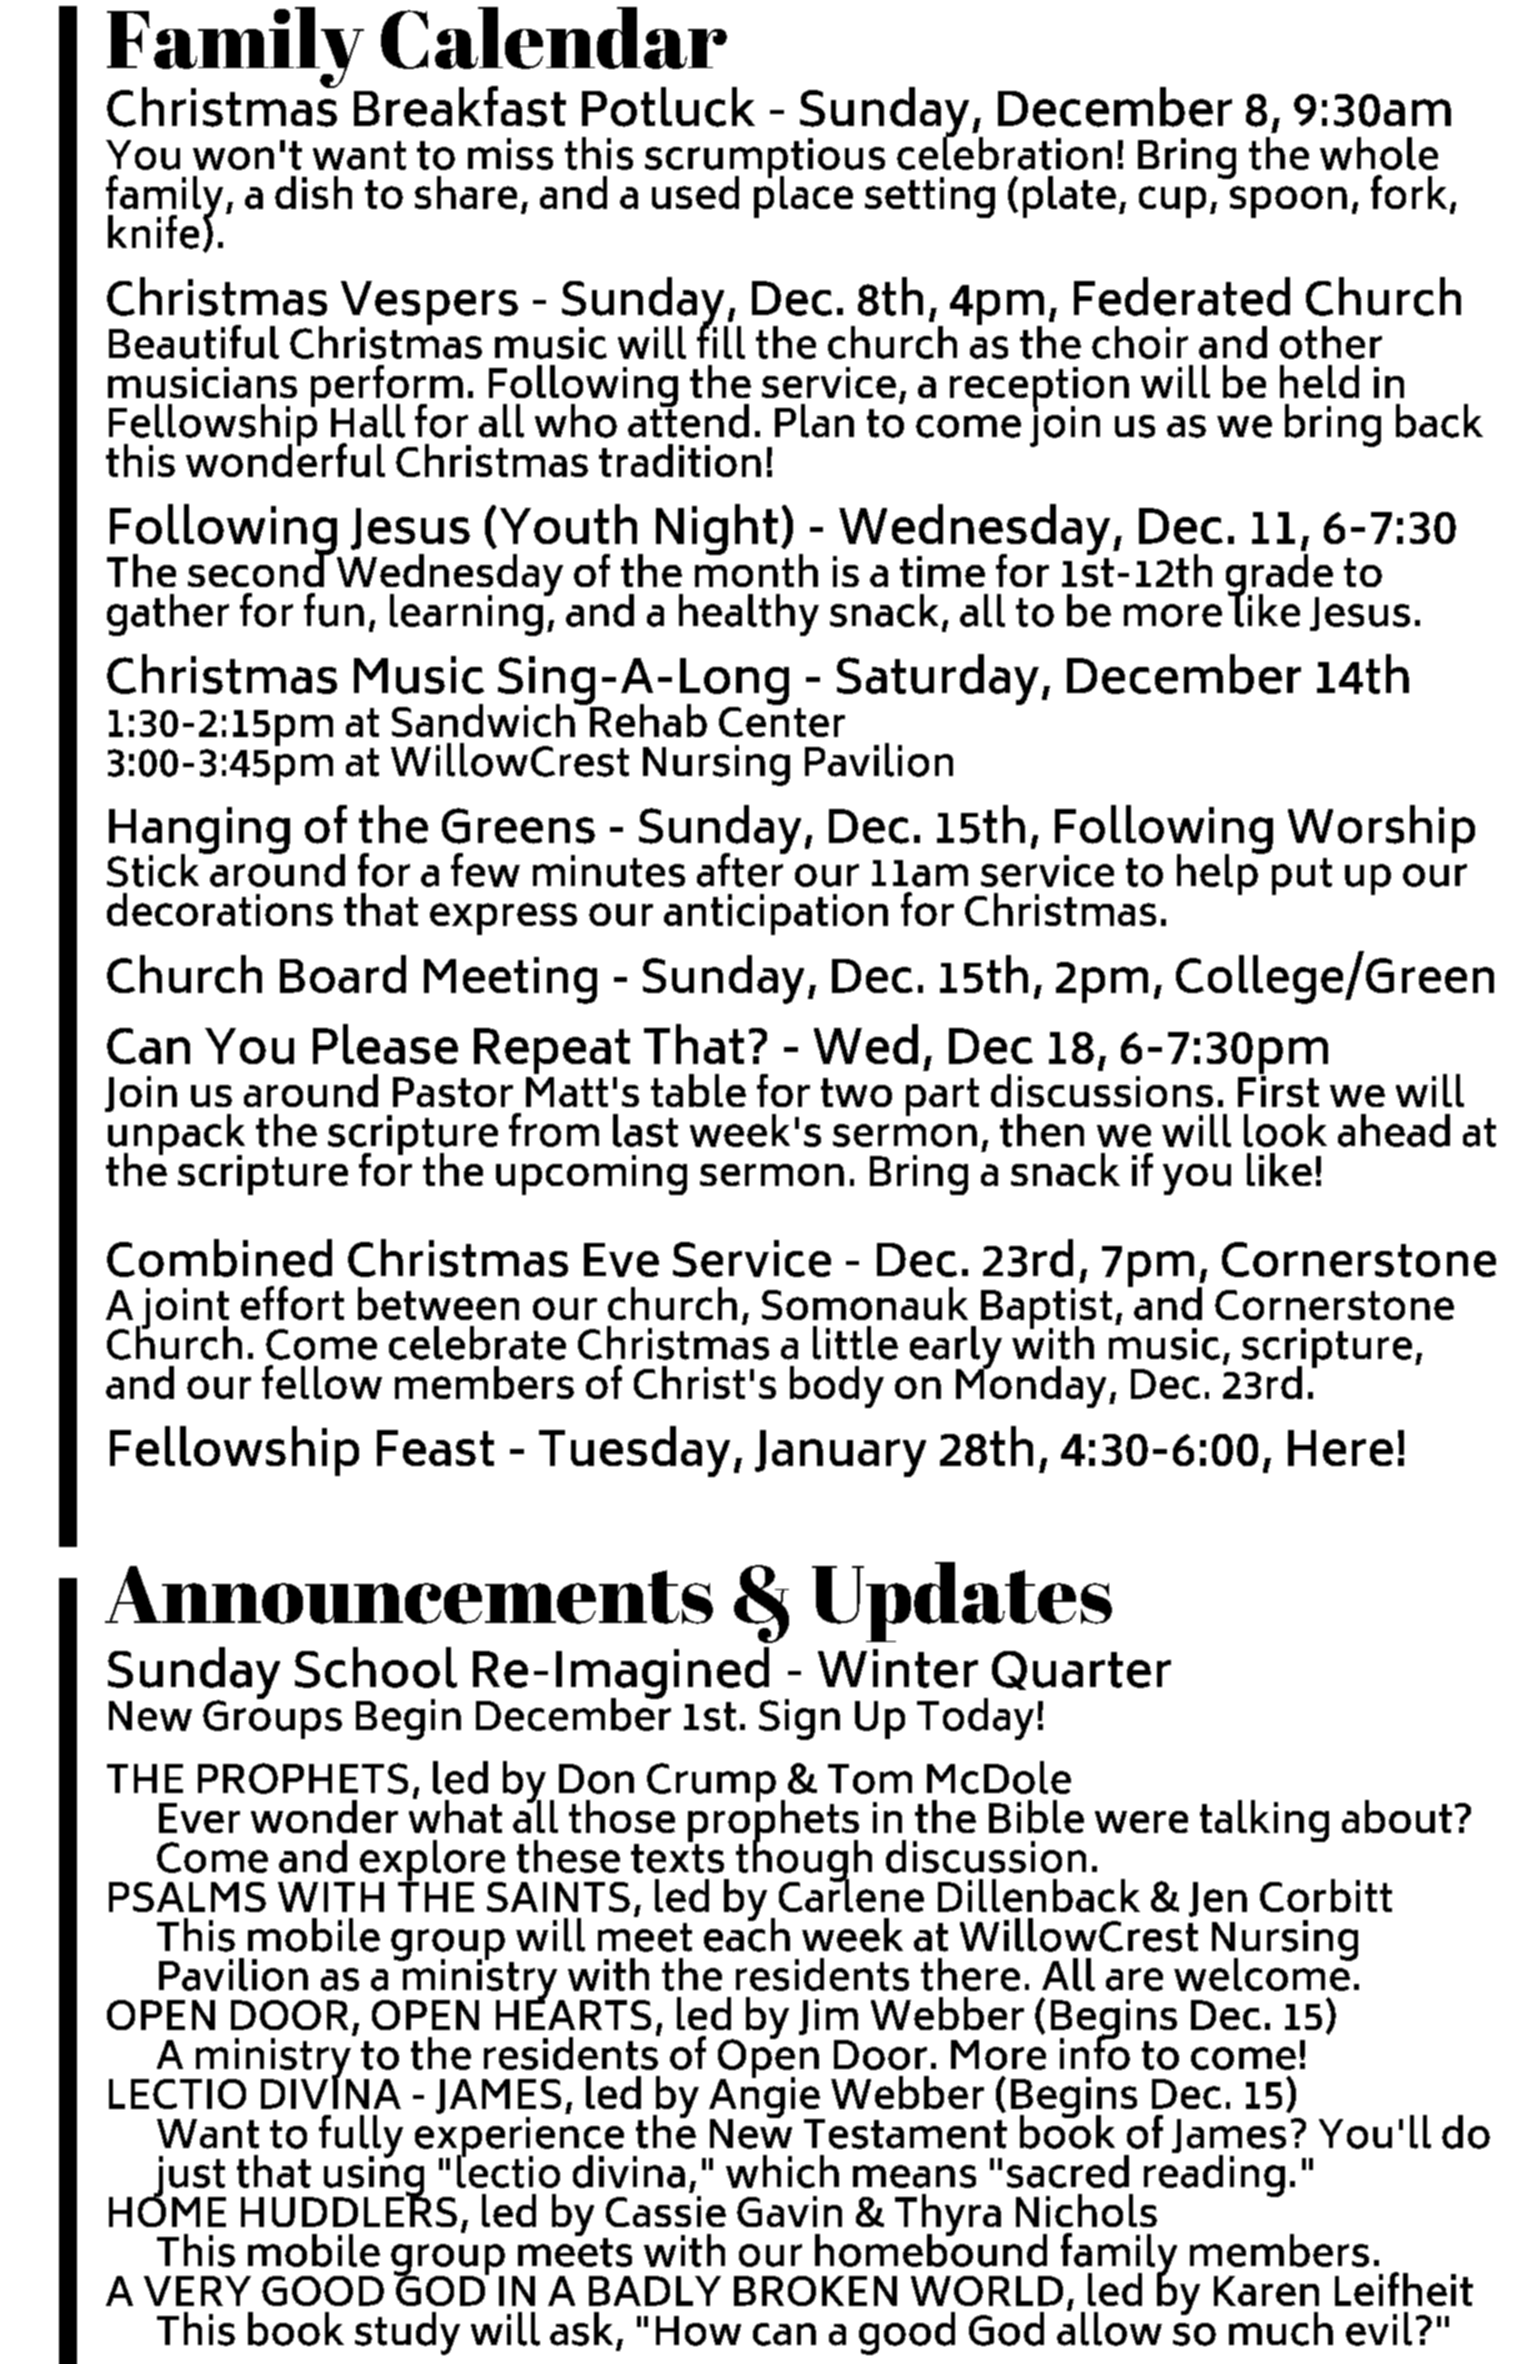 This screenshot has height=2364, width=1530. I want to click on Quarter, so click(1081, 1670).
